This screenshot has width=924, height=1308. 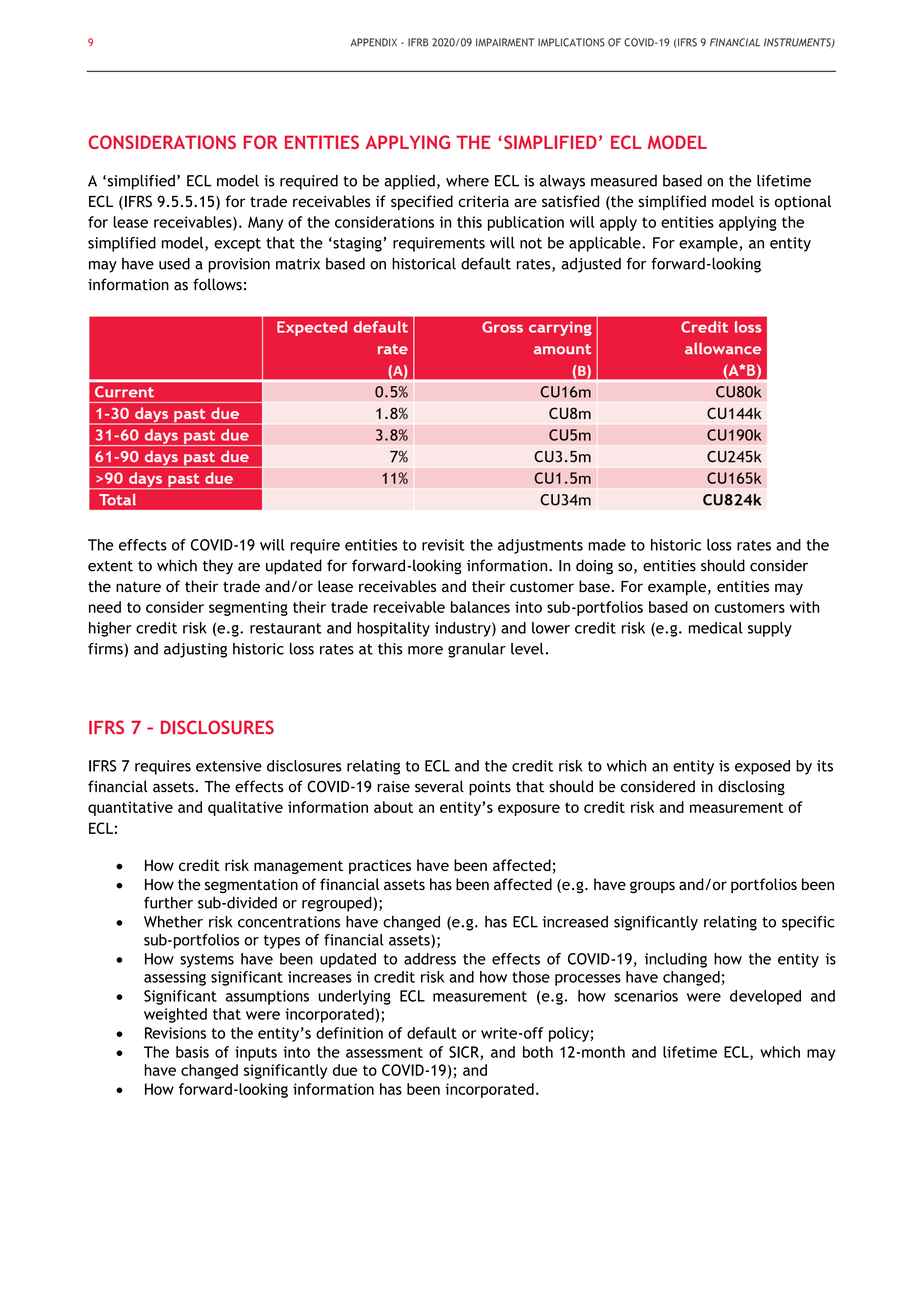 What do you see at coordinates (477, 650) in the screenshot?
I see `granular` at bounding box center [477, 650].
